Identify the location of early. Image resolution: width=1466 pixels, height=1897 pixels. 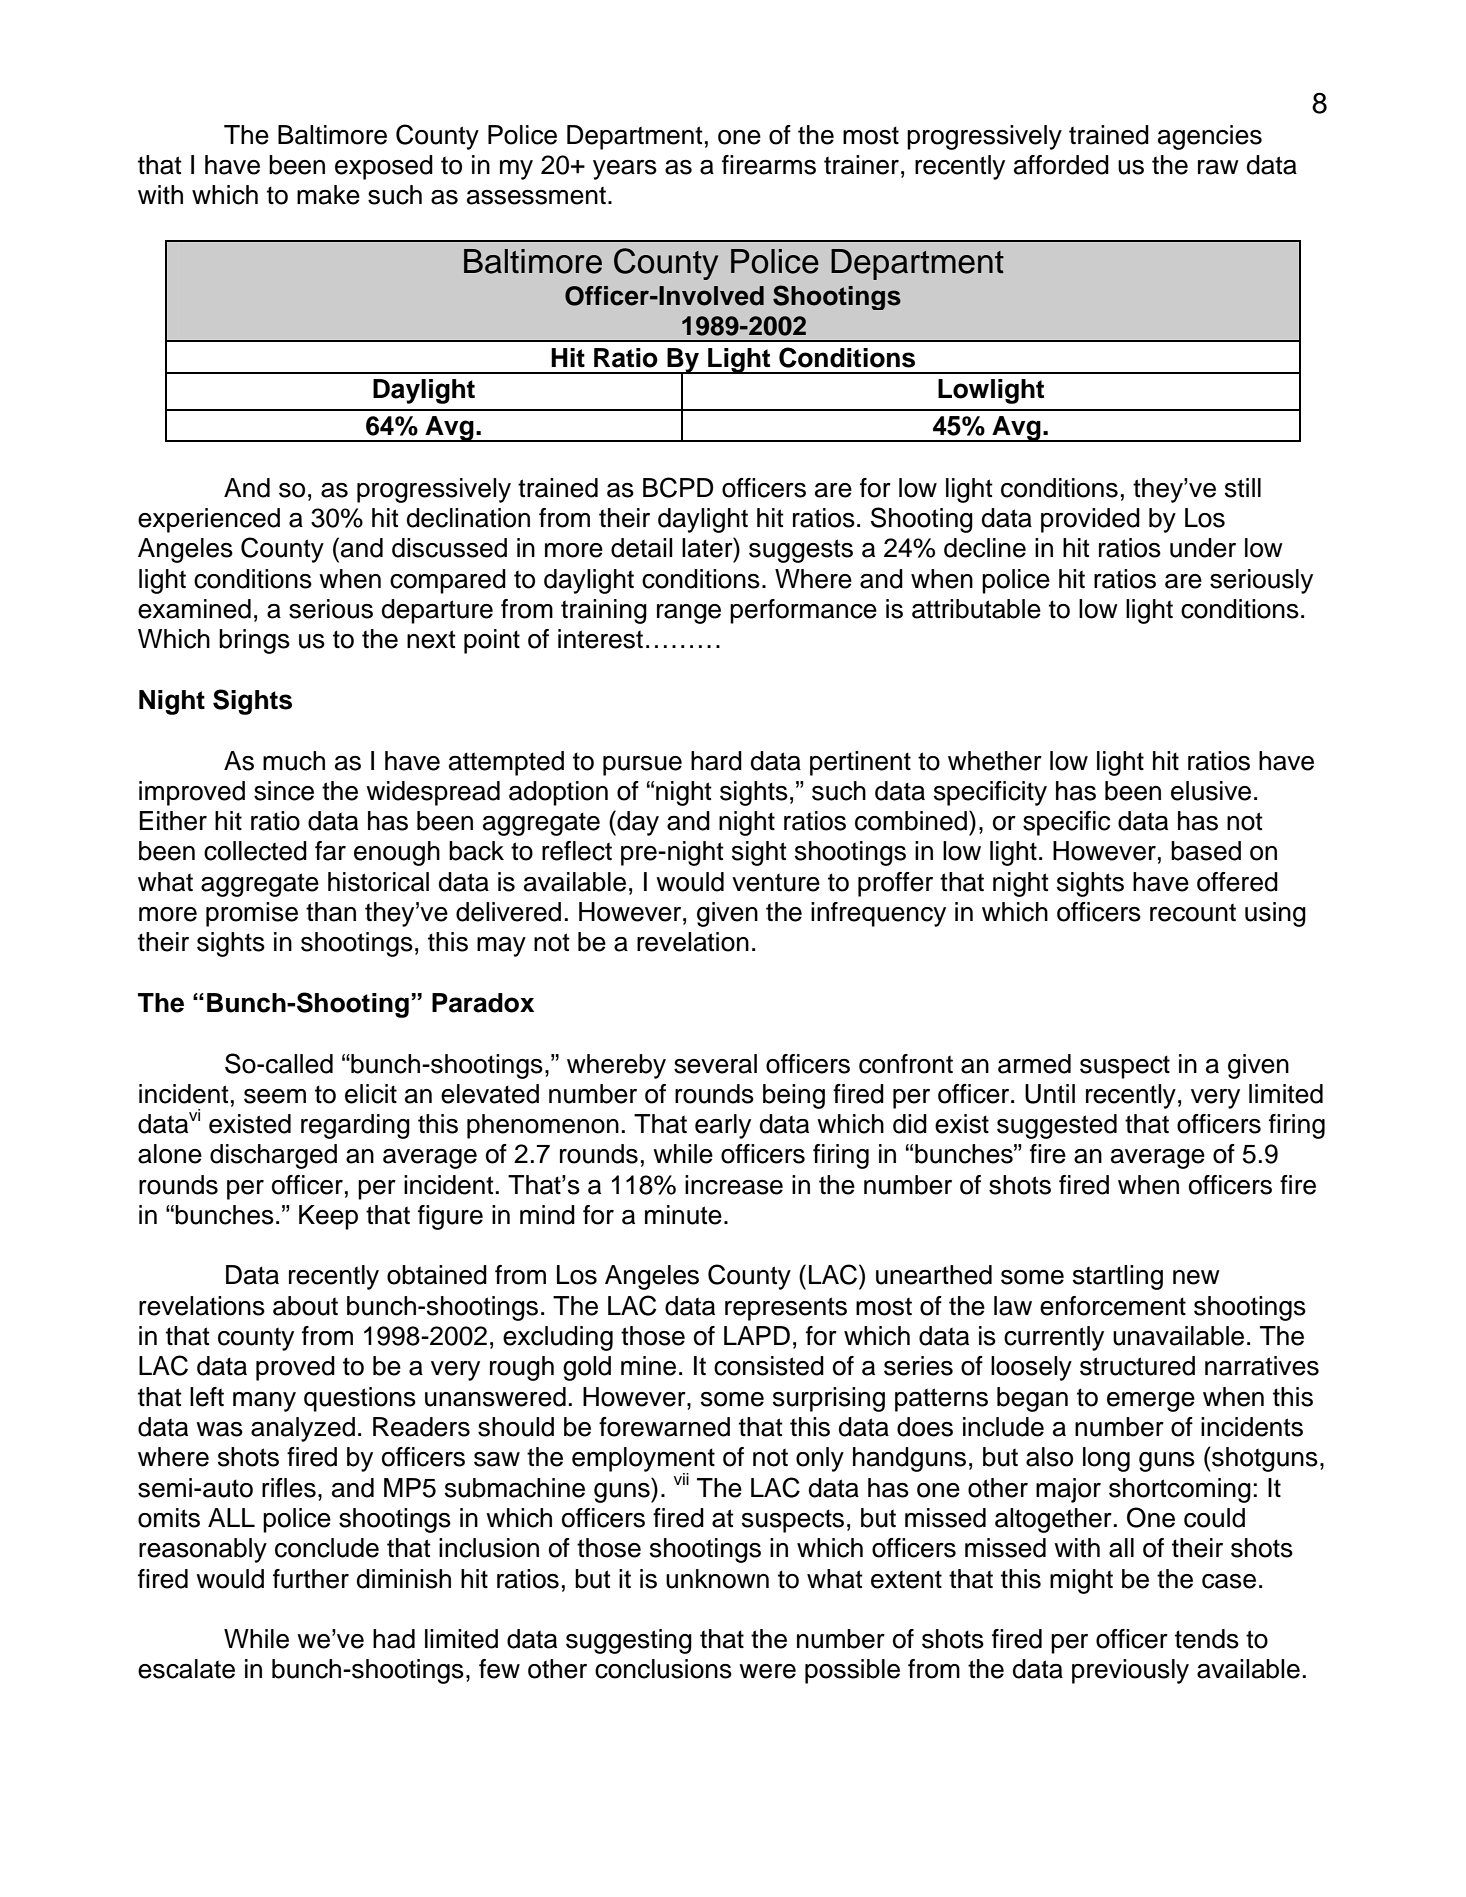
(723, 1126).
